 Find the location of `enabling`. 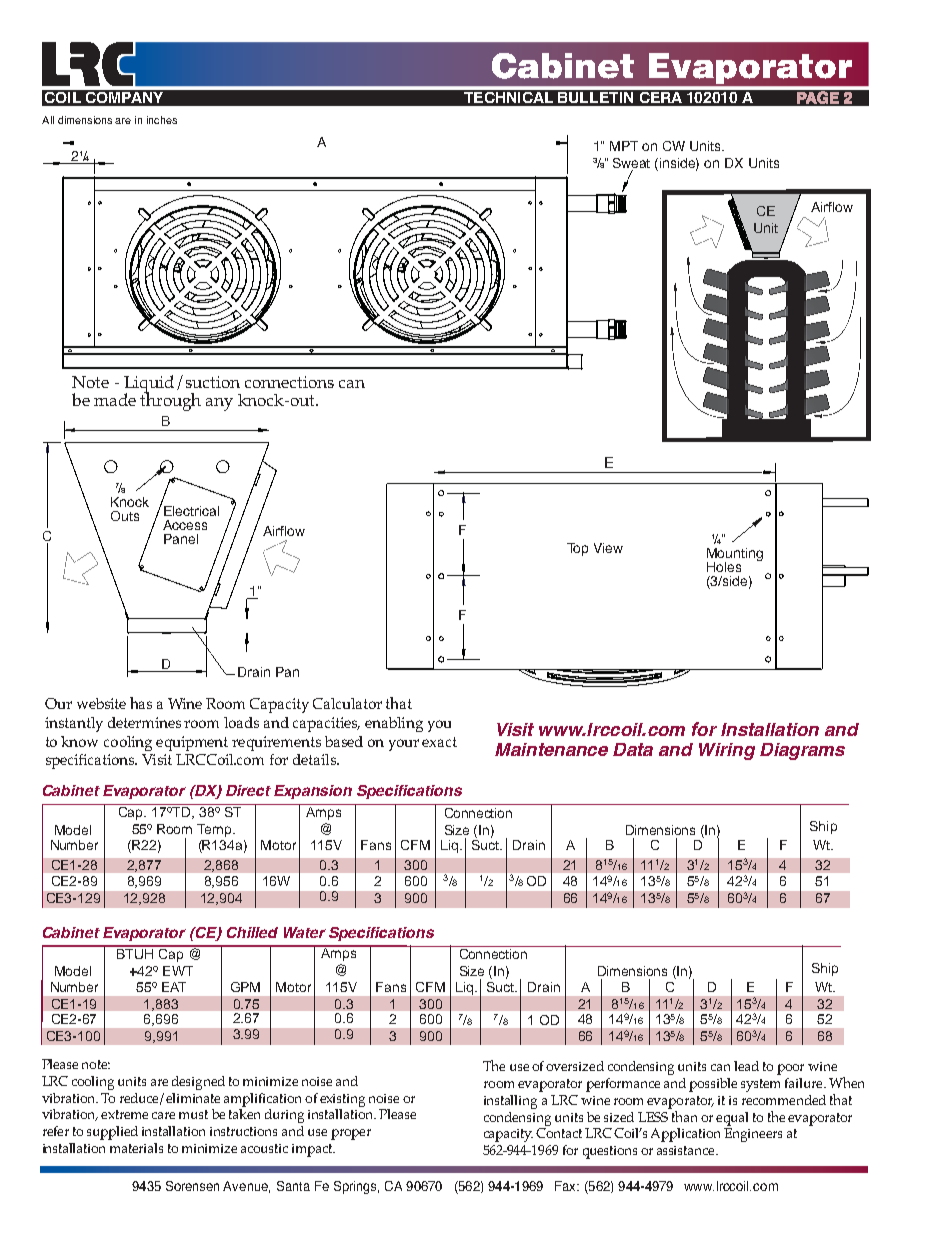

enabling is located at coordinates (394, 724).
